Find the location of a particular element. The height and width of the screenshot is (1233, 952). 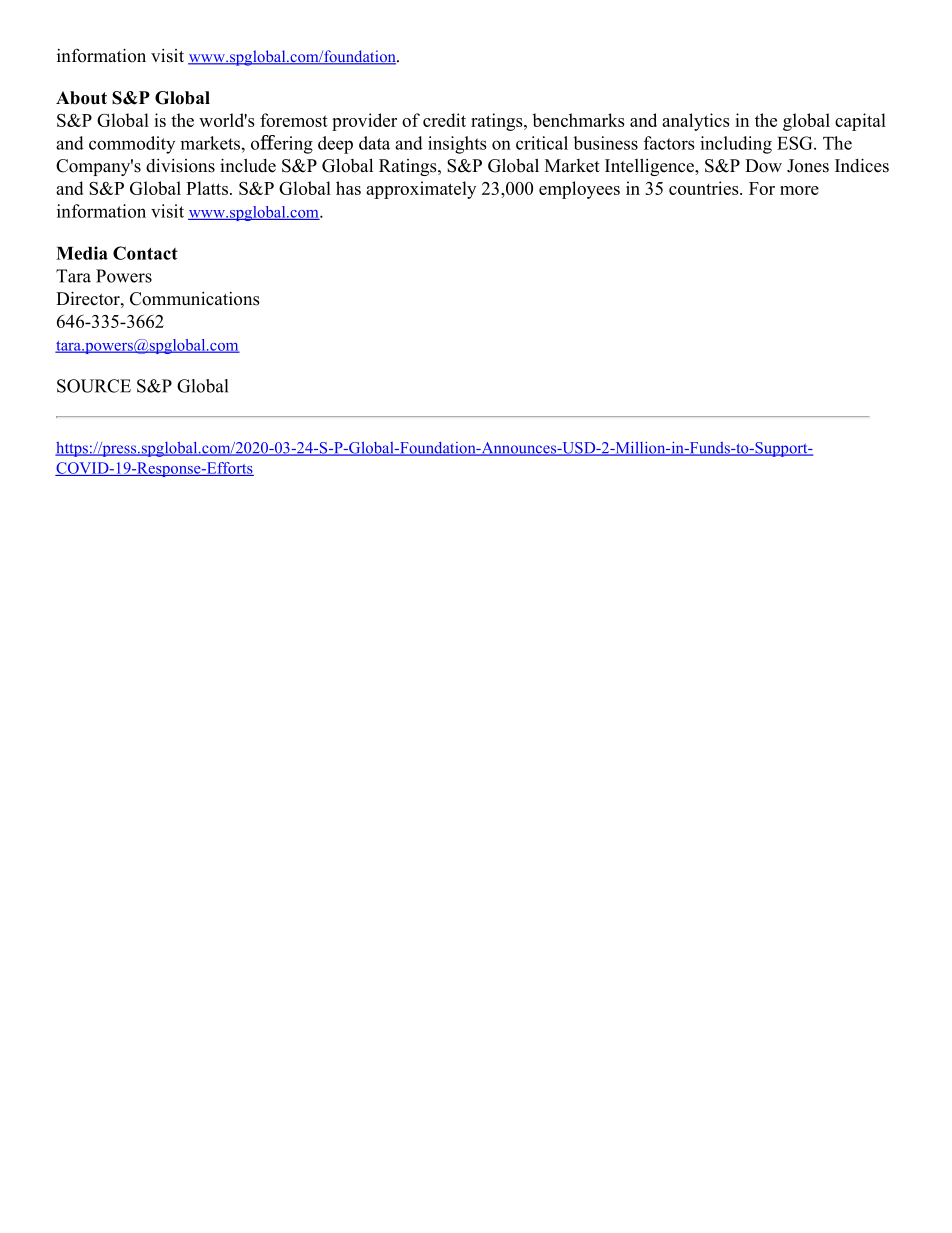

analytics is located at coordinates (696, 122).
